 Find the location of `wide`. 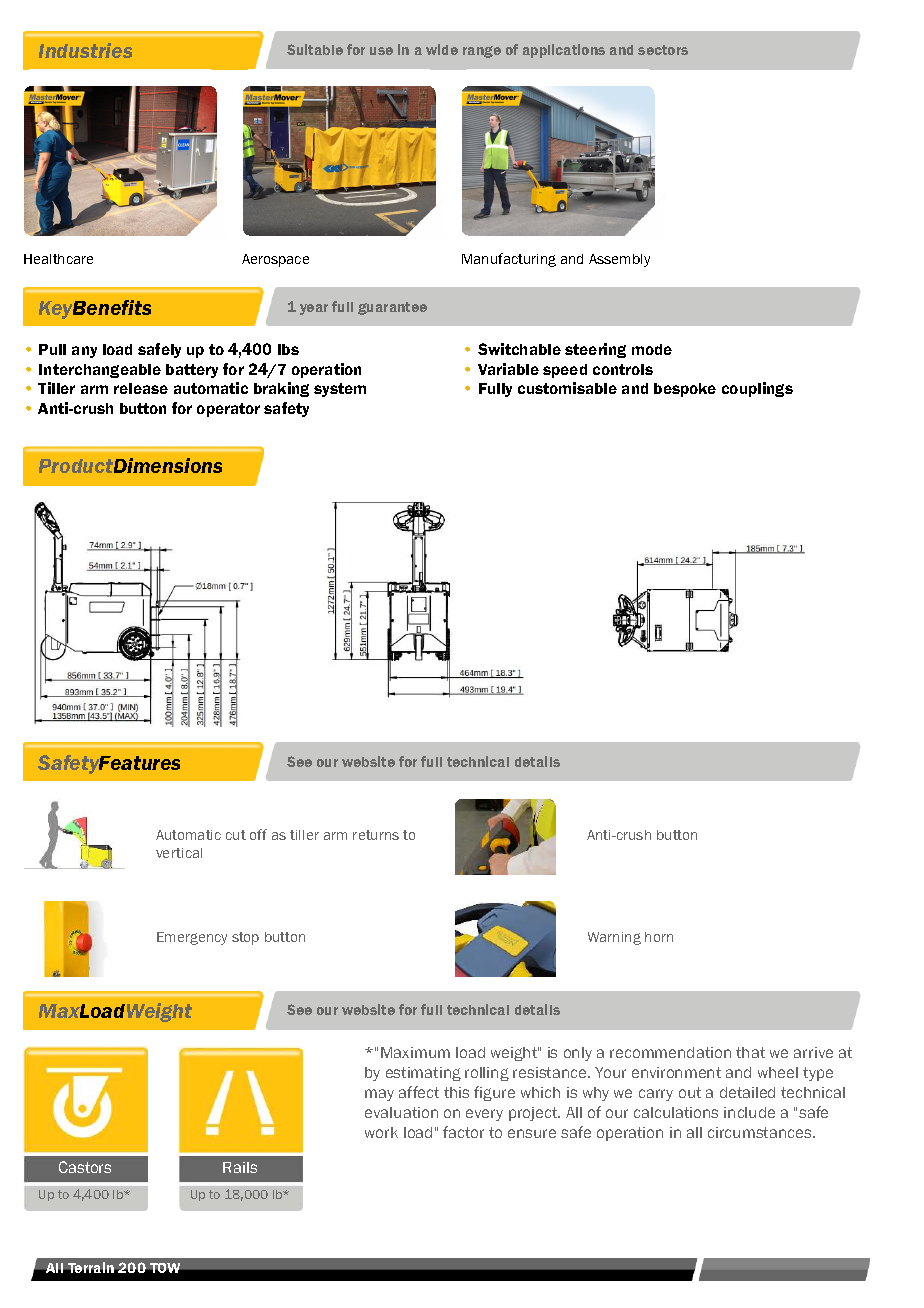

wide is located at coordinates (442, 49).
